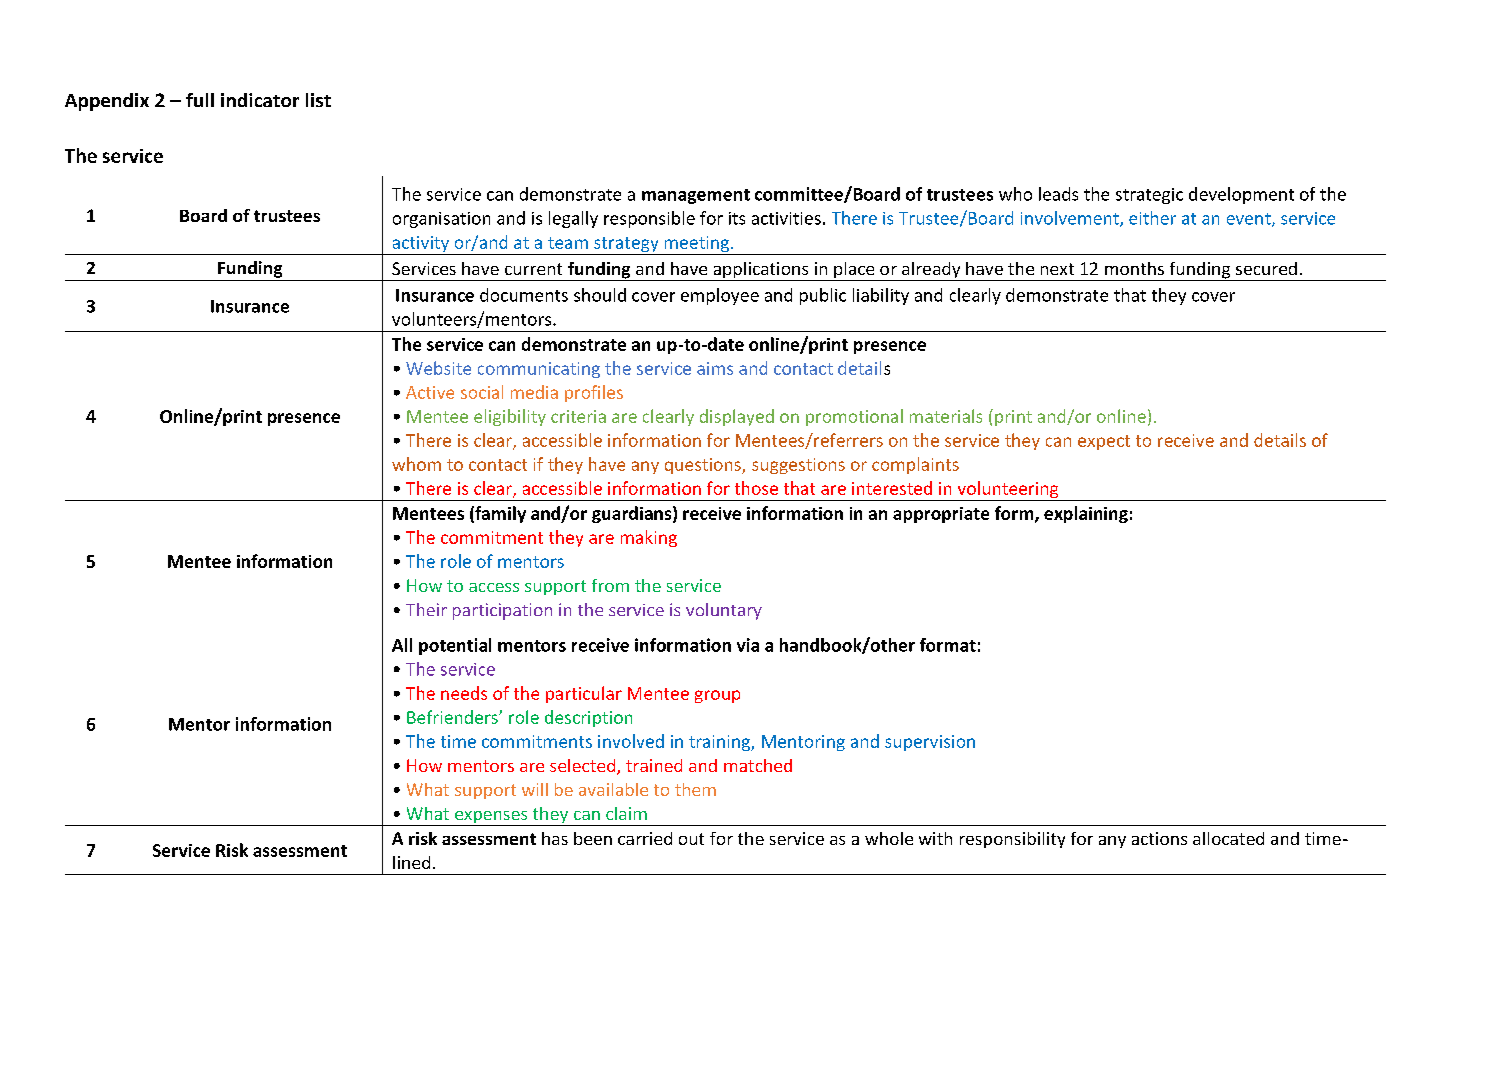 This screenshot has width=1509, height=1068. I want to click on strategic, so click(1149, 196).
